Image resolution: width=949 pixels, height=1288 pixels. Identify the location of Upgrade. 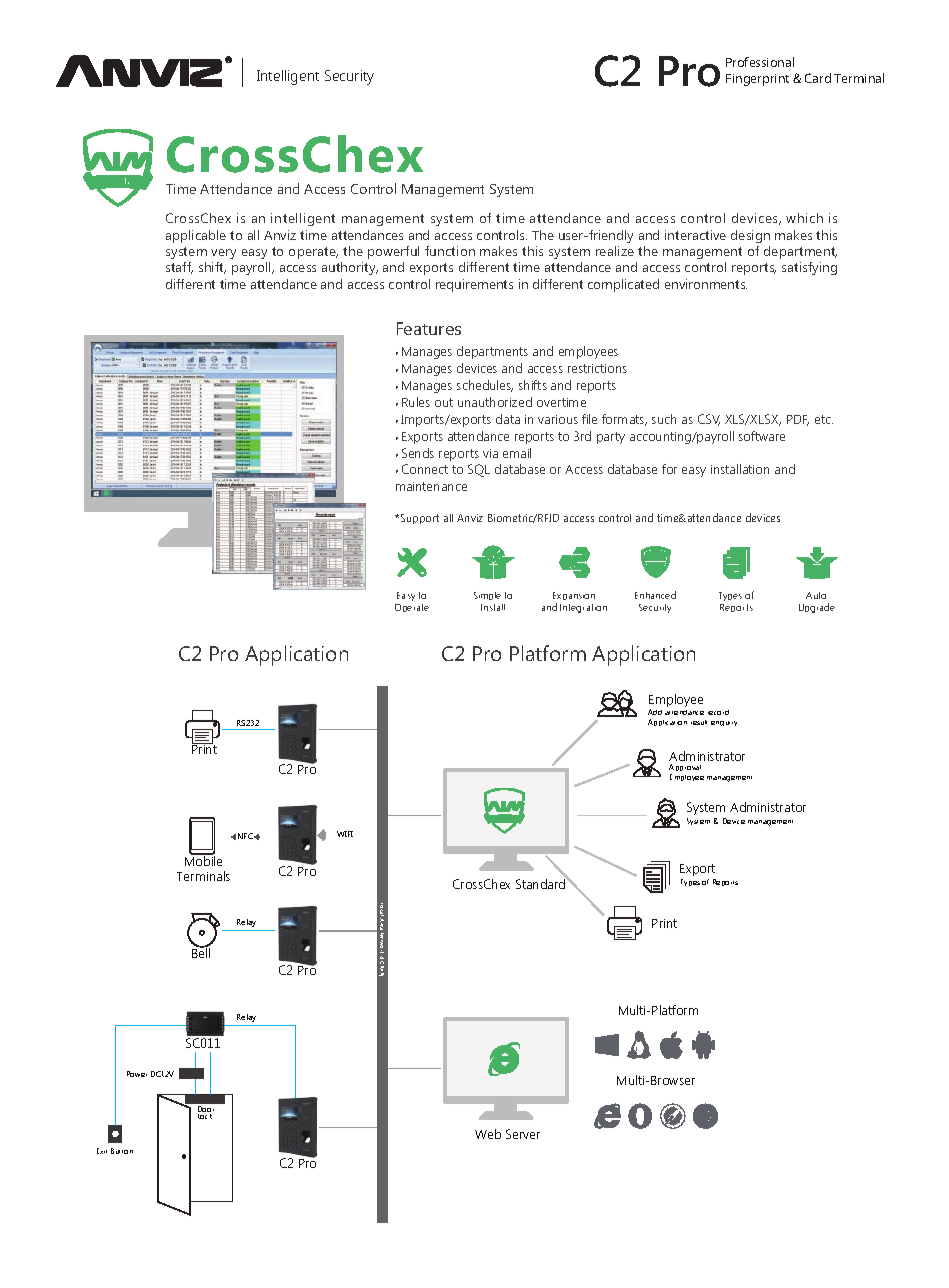
(817, 608).
